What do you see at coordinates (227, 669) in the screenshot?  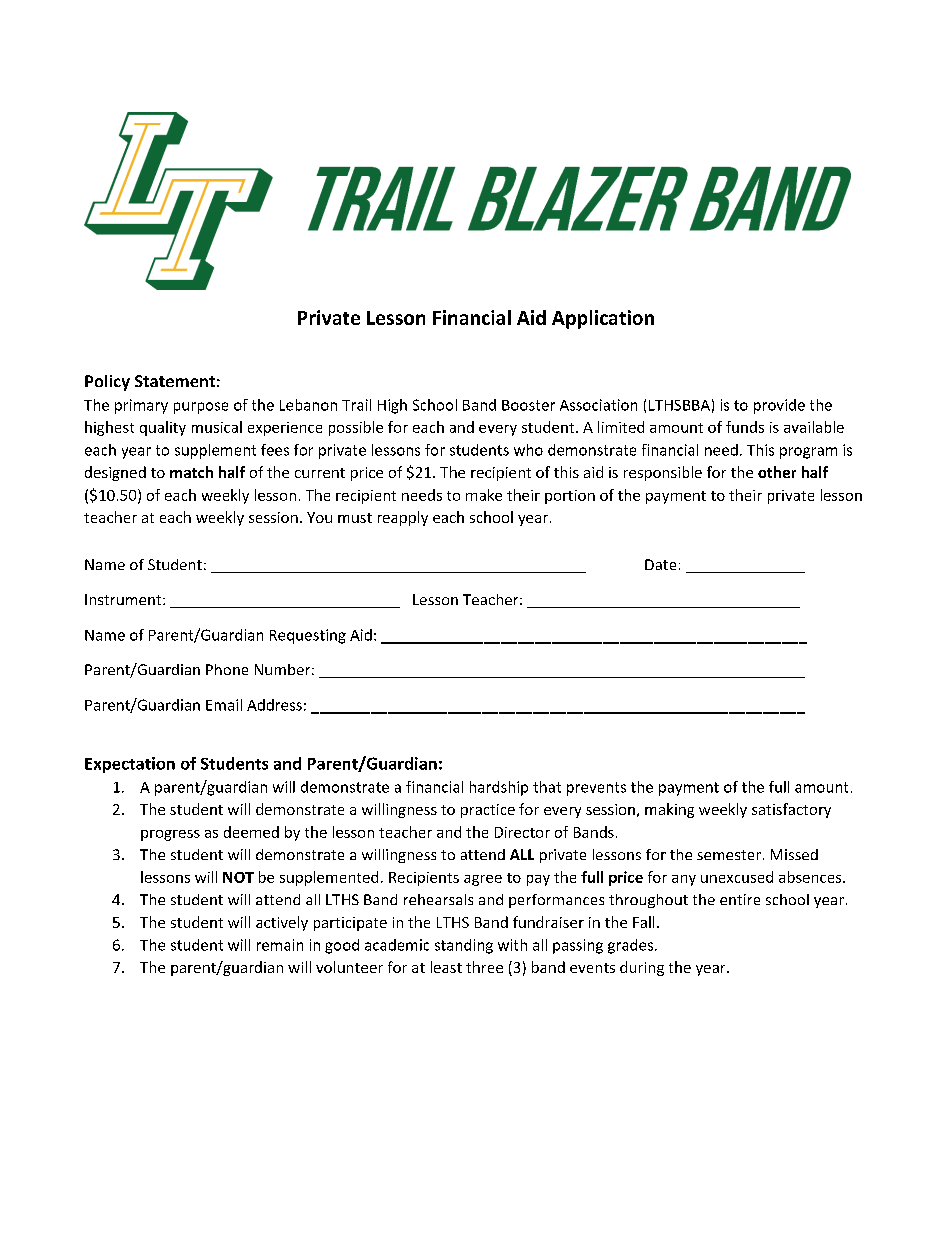 I see `Phone` at bounding box center [227, 669].
